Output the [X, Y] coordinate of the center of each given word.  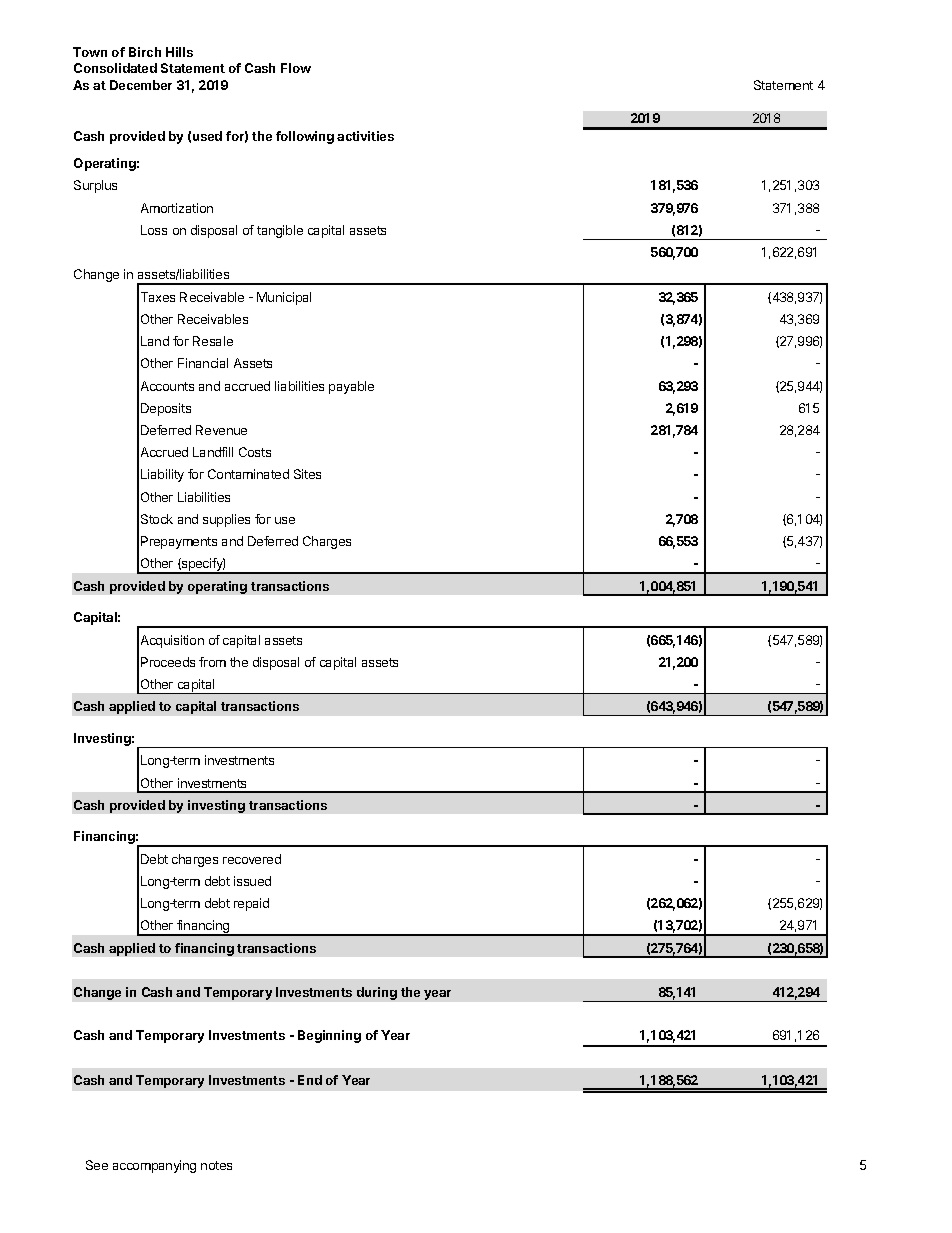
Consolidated [115, 68]
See [97, 1165]
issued [252, 881]
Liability [162, 475]
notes [216, 1165]
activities [365, 136]
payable [351, 387]
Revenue [221, 430]
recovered [252, 859]
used [207, 136]
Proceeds [168, 662]
